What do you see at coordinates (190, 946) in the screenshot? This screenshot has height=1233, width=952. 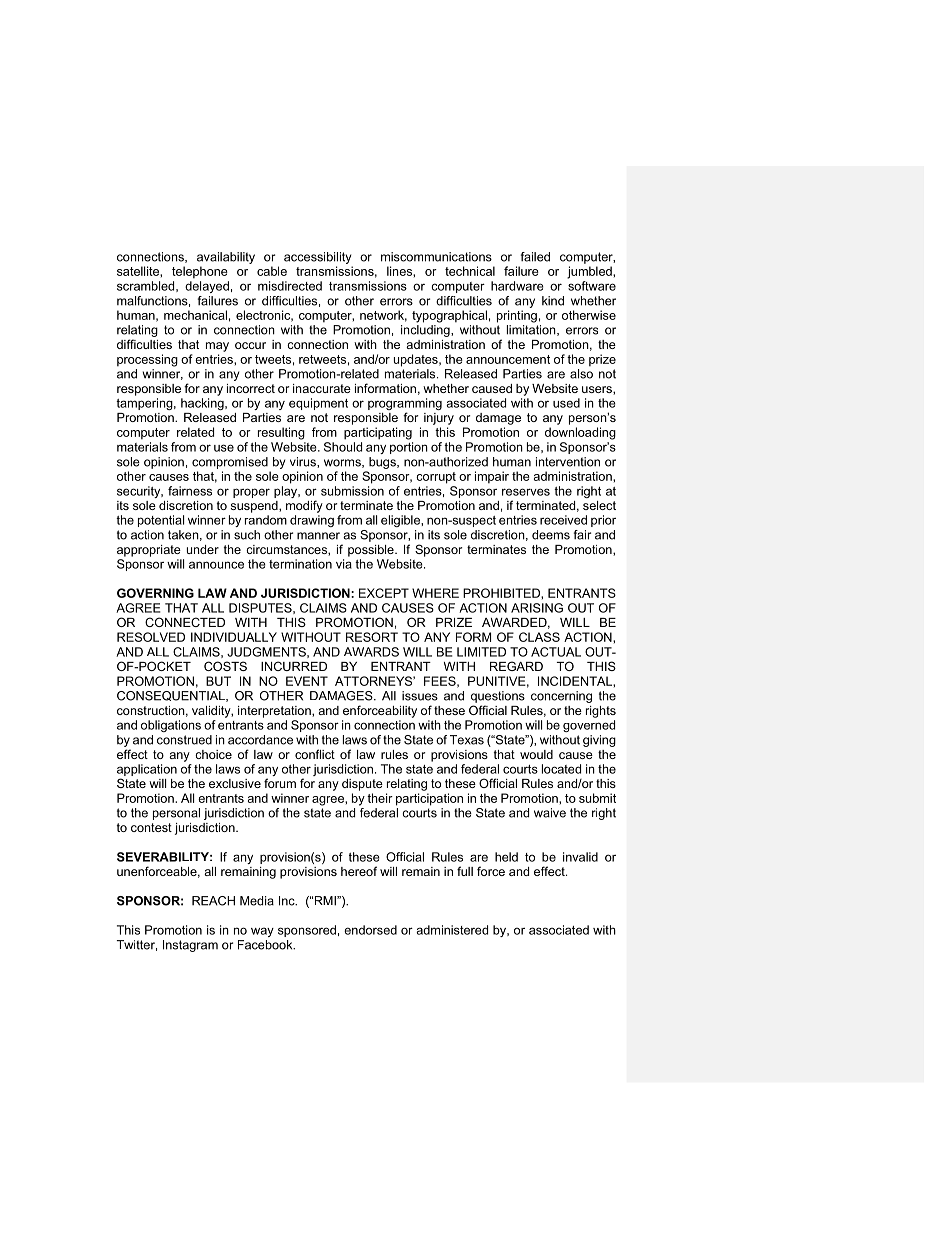 I see `Instagram` at bounding box center [190, 946].
